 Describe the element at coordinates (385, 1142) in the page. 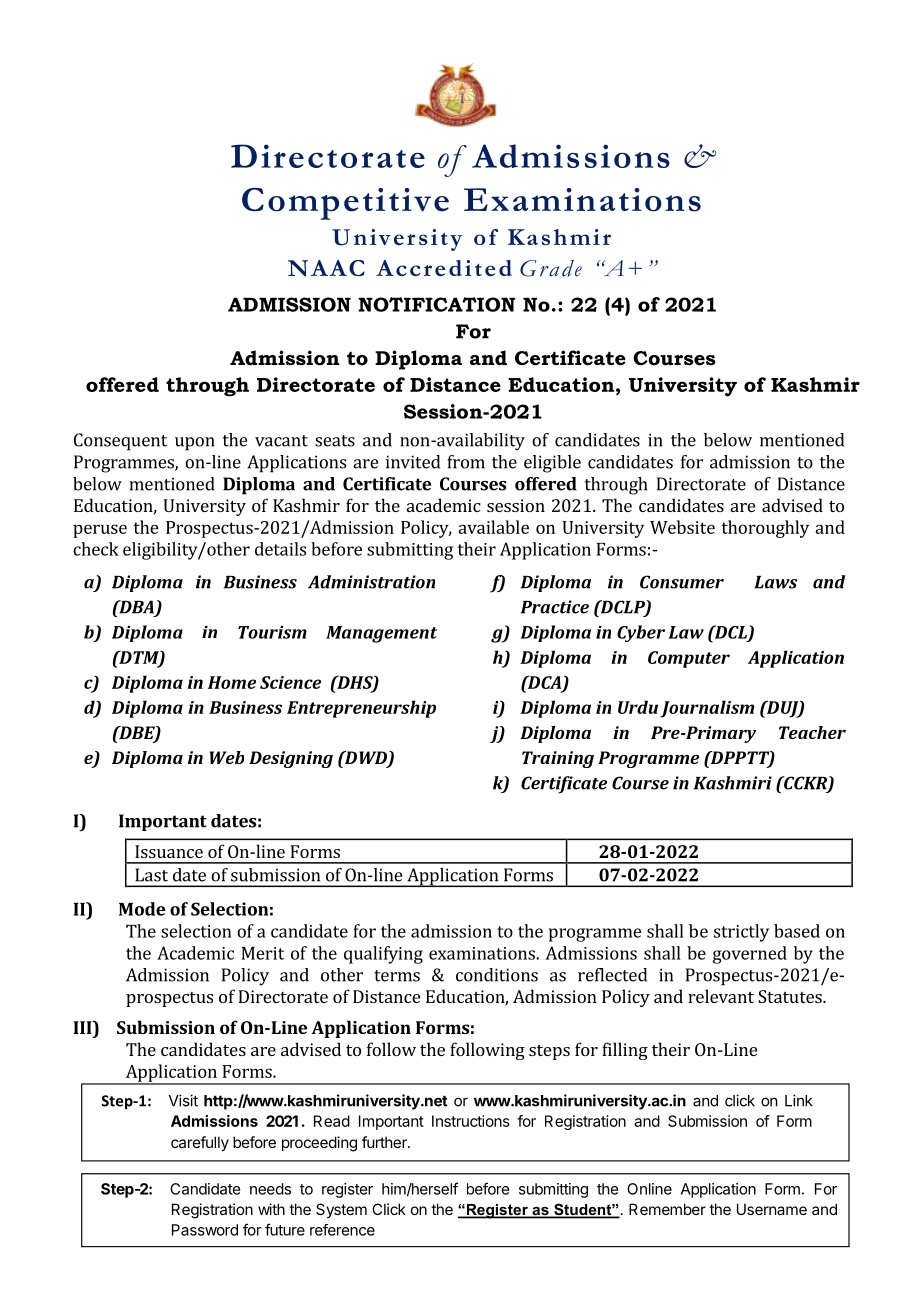

I see `further` at that location.
